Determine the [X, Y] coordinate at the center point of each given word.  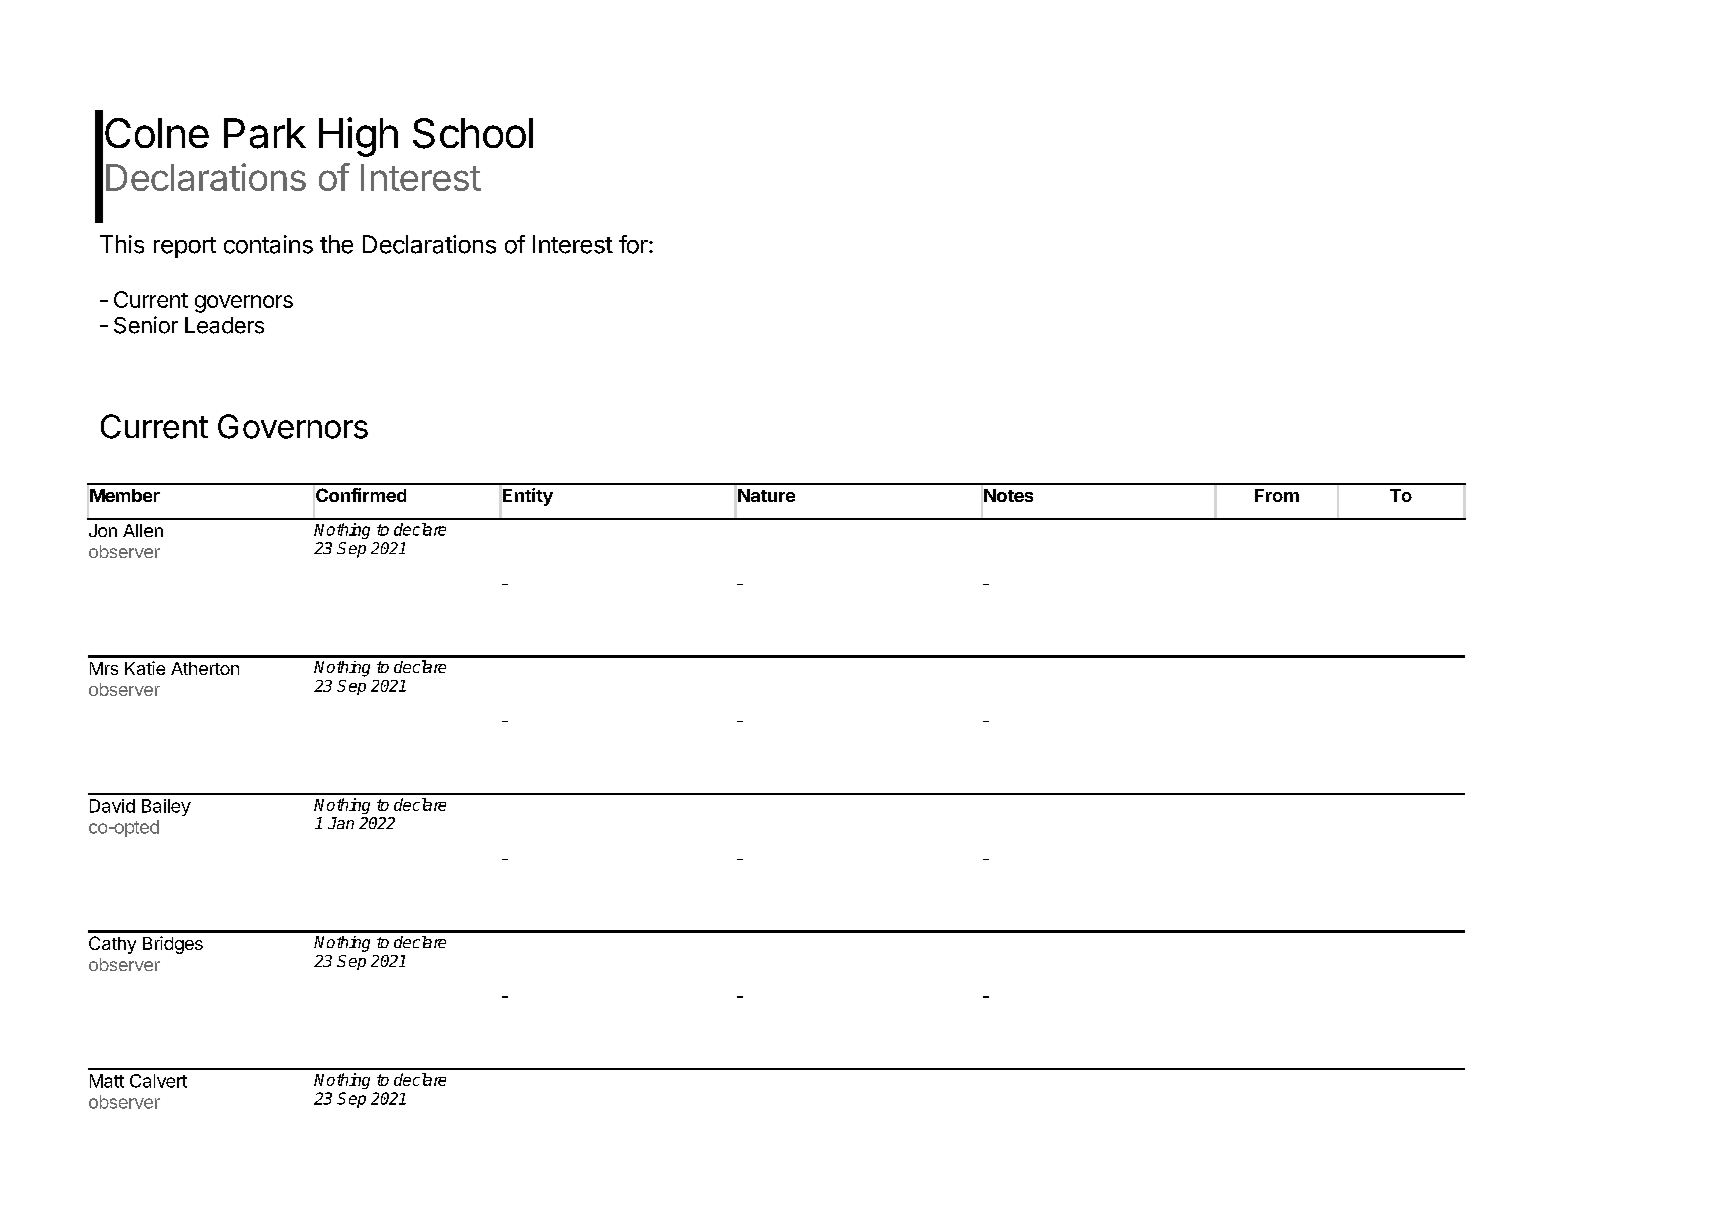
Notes [1008, 495]
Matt [107, 1081]
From [1277, 495]
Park [265, 133]
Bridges [173, 945]
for [634, 244]
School [473, 133]
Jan [341, 823]
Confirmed [361, 495]
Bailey [166, 807]
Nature [766, 495]
